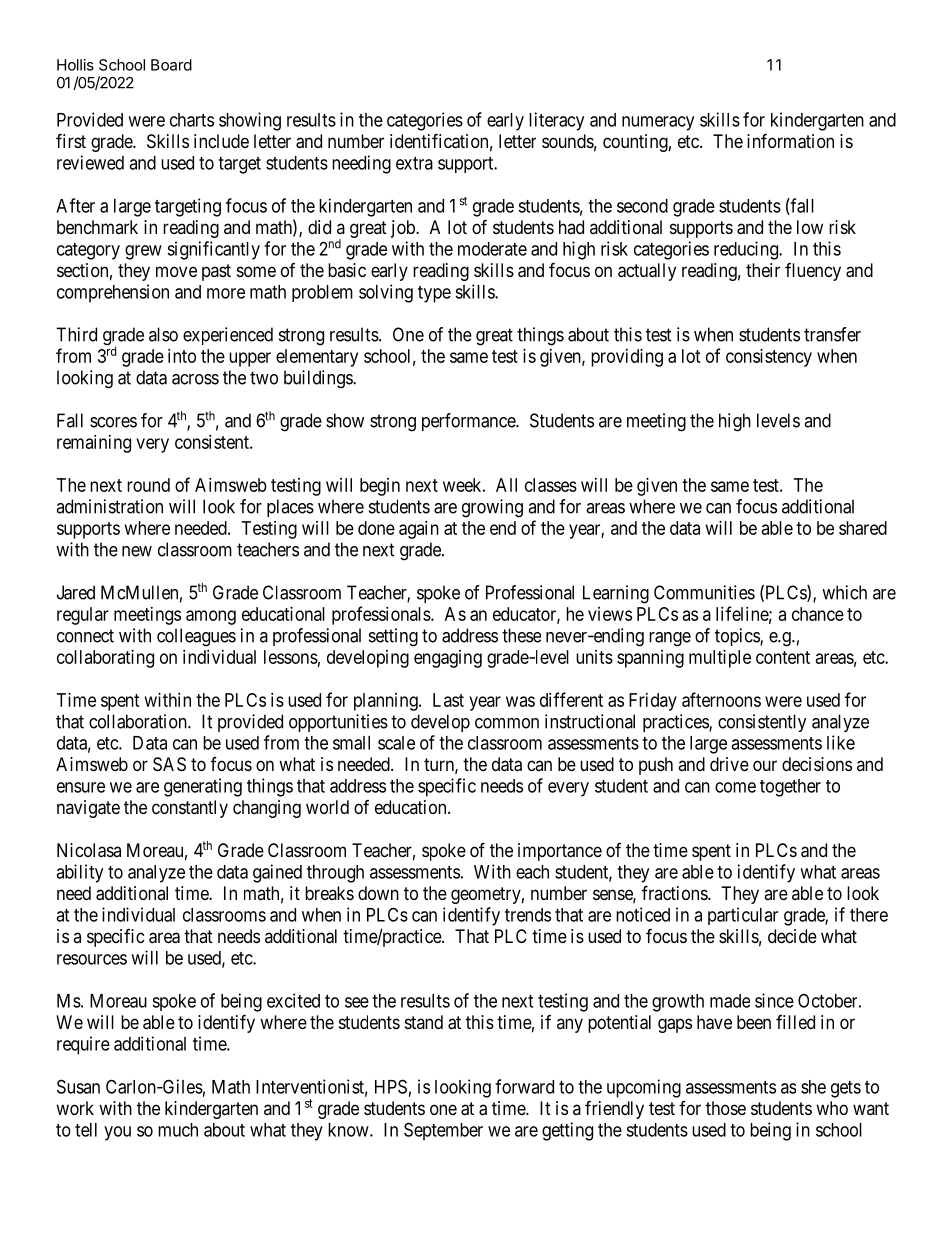 This screenshot has width=952, height=1233. I want to click on charts, so click(192, 120).
